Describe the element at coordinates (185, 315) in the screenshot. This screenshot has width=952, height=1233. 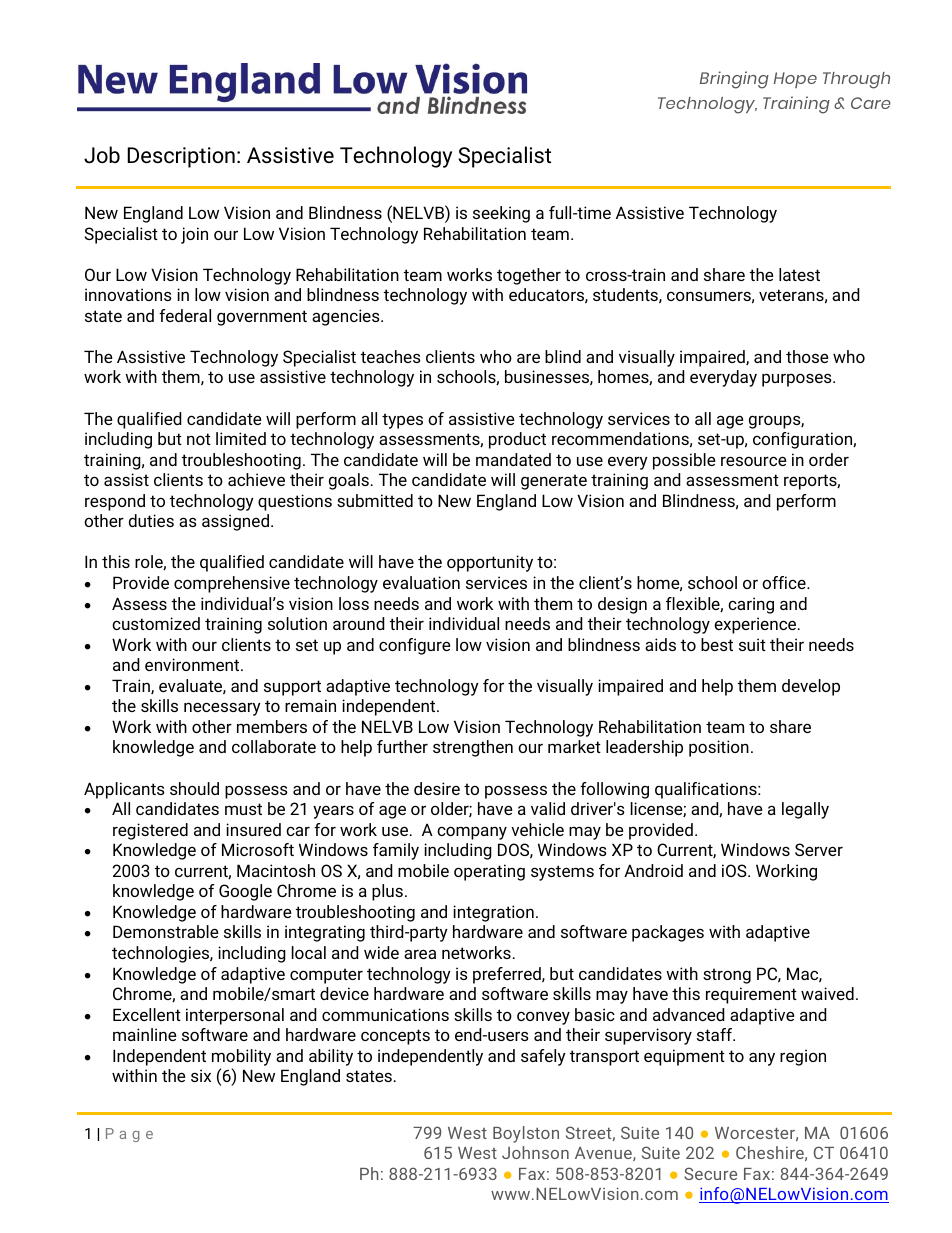
I see `federal` at that location.
